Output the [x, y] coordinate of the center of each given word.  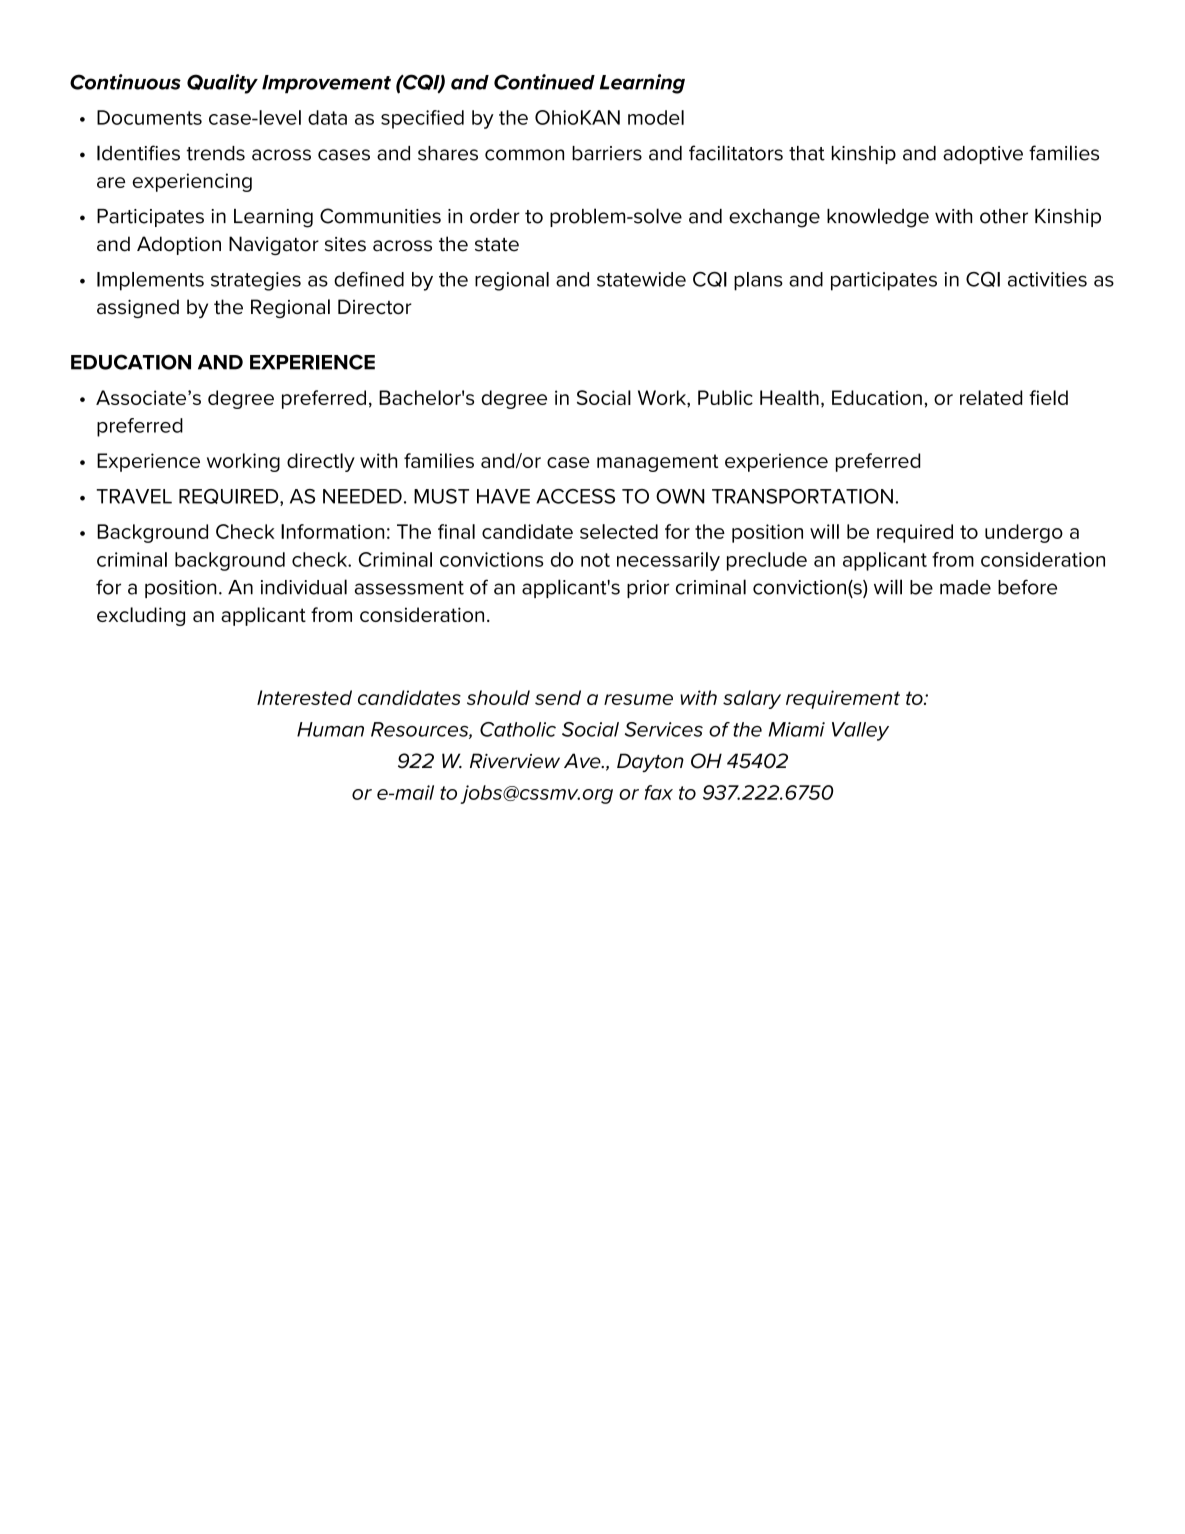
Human [330, 729]
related [991, 397]
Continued [544, 82]
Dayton [650, 762]
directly [321, 462]
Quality [222, 84]
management [657, 463]
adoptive [983, 155]
